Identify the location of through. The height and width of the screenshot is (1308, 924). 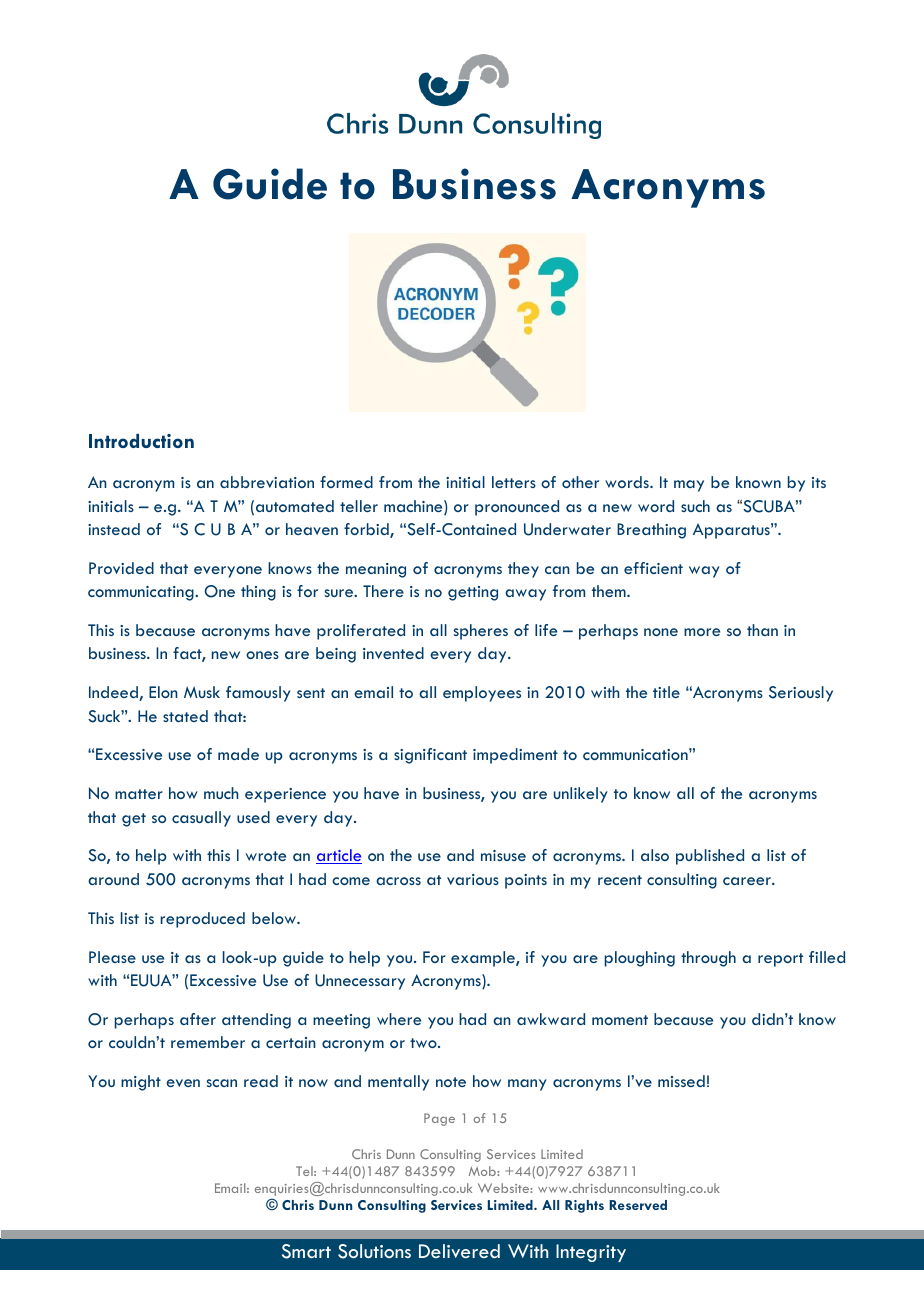
(708, 959).
